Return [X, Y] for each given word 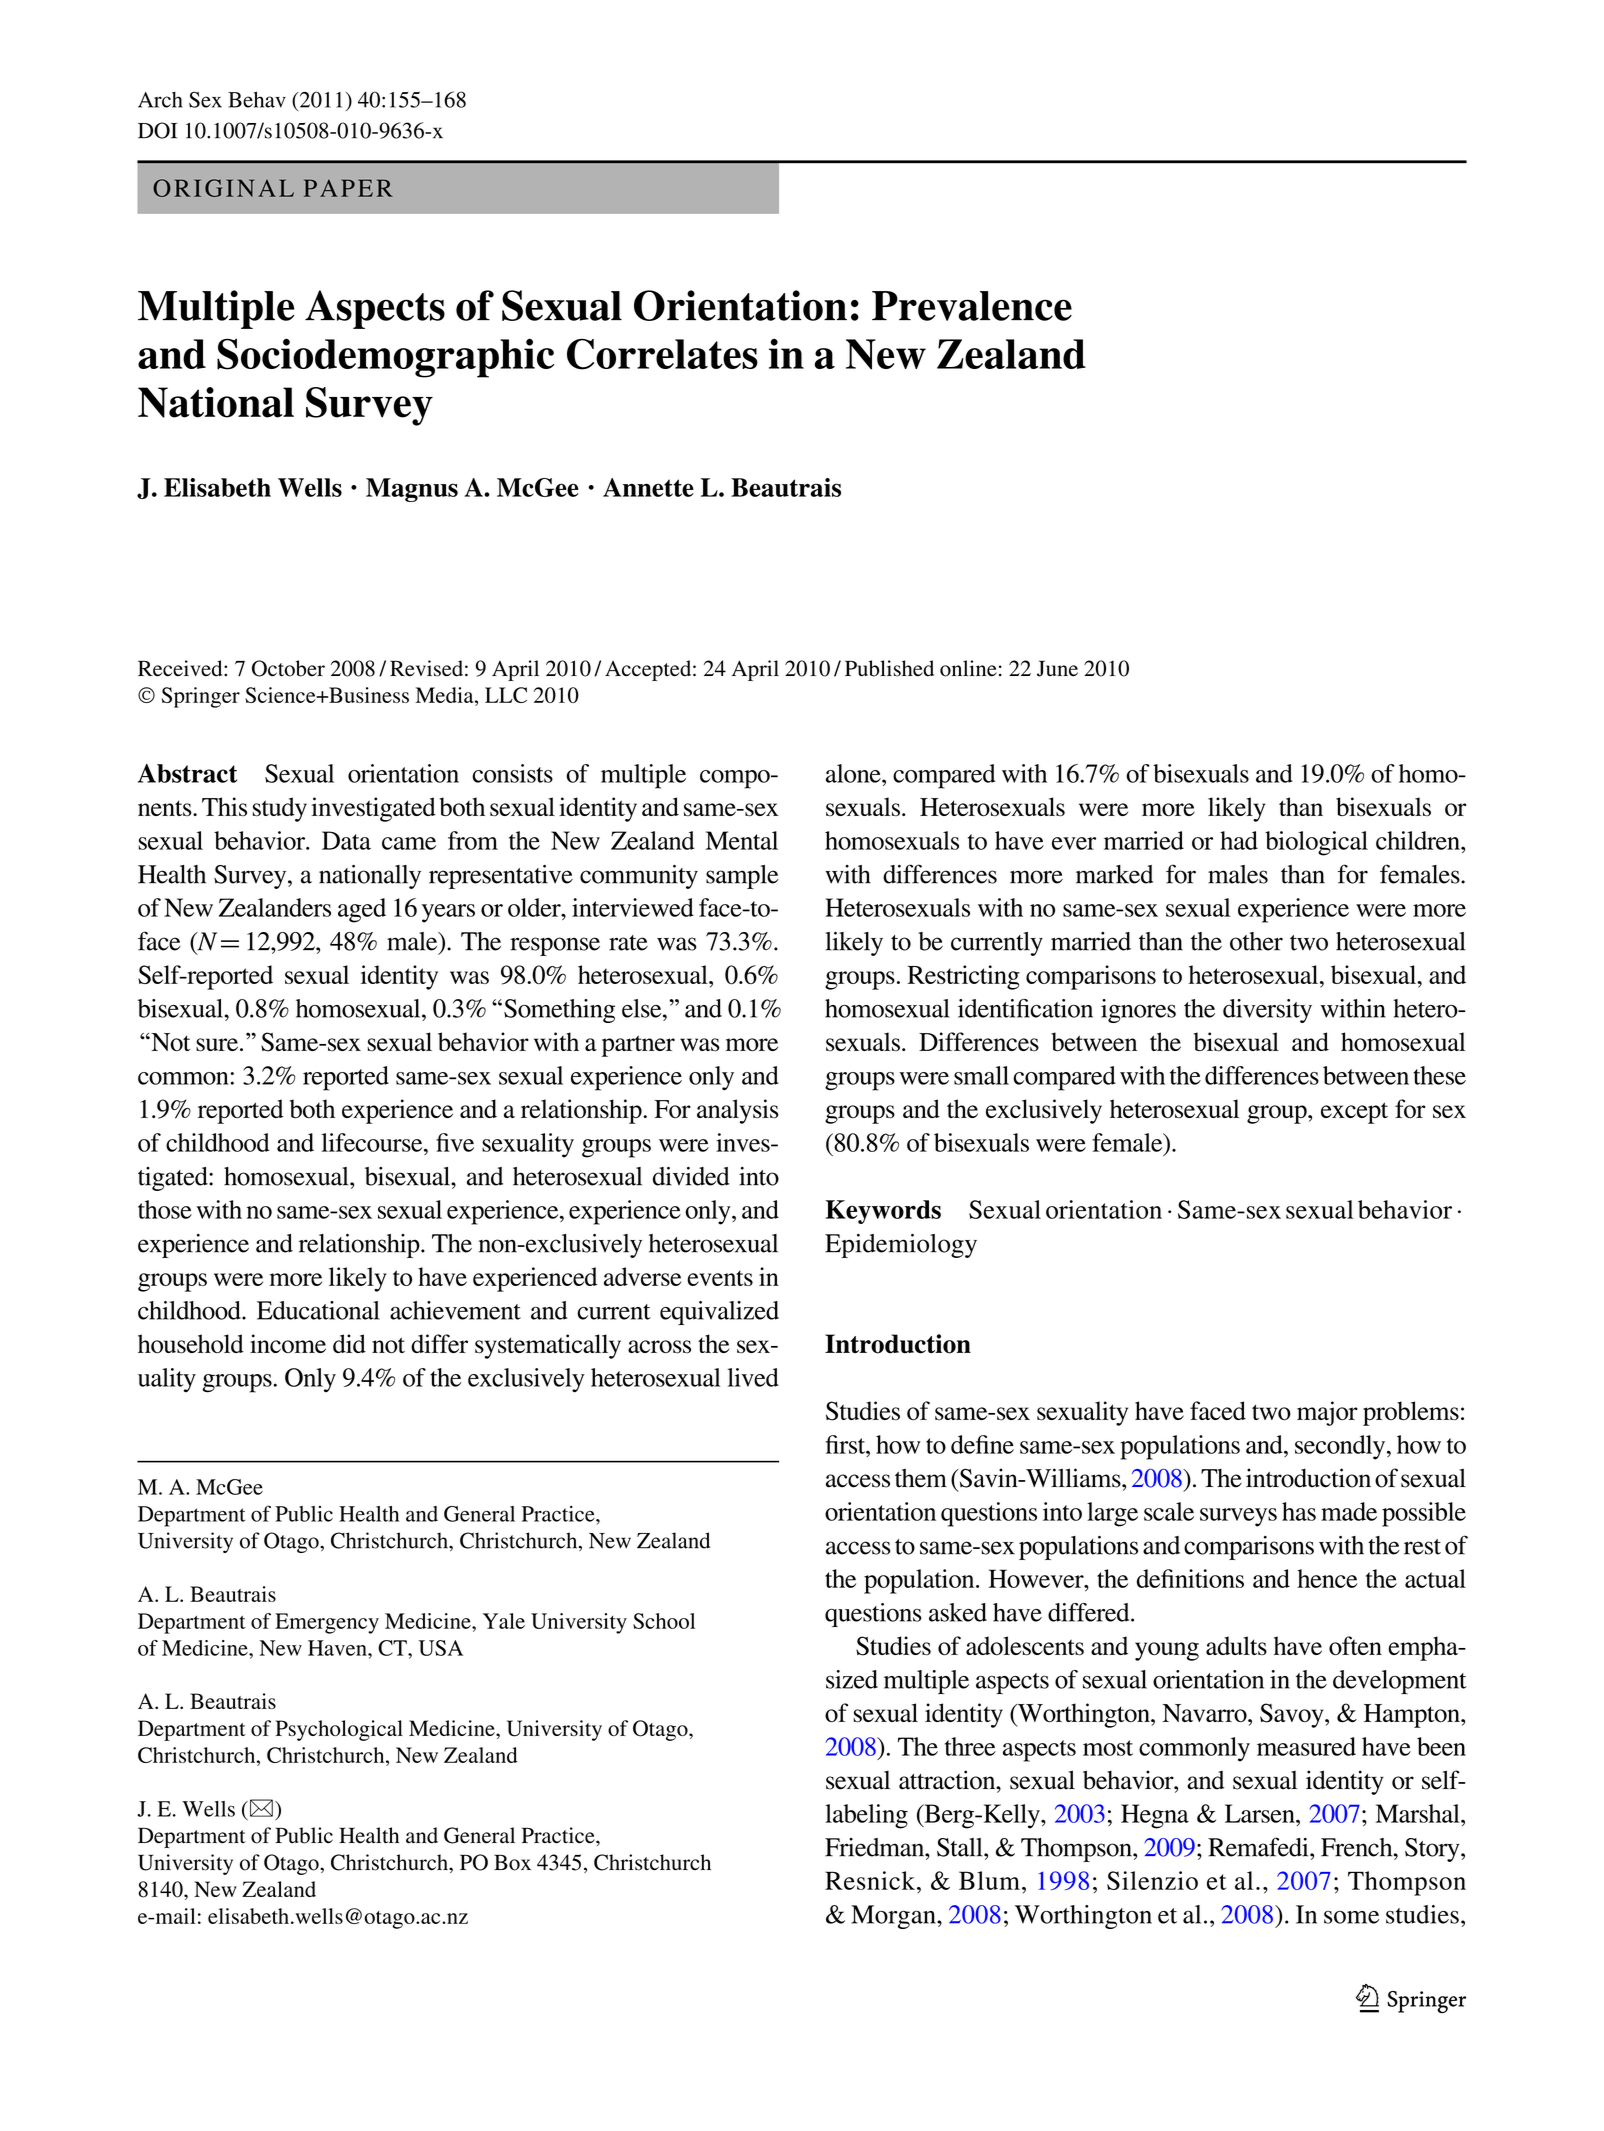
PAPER [348, 188]
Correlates [662, 354]
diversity [1267, 1011]
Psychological [339, 1730]
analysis [738, 1111]
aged [362, 910]
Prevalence [972, 306]
